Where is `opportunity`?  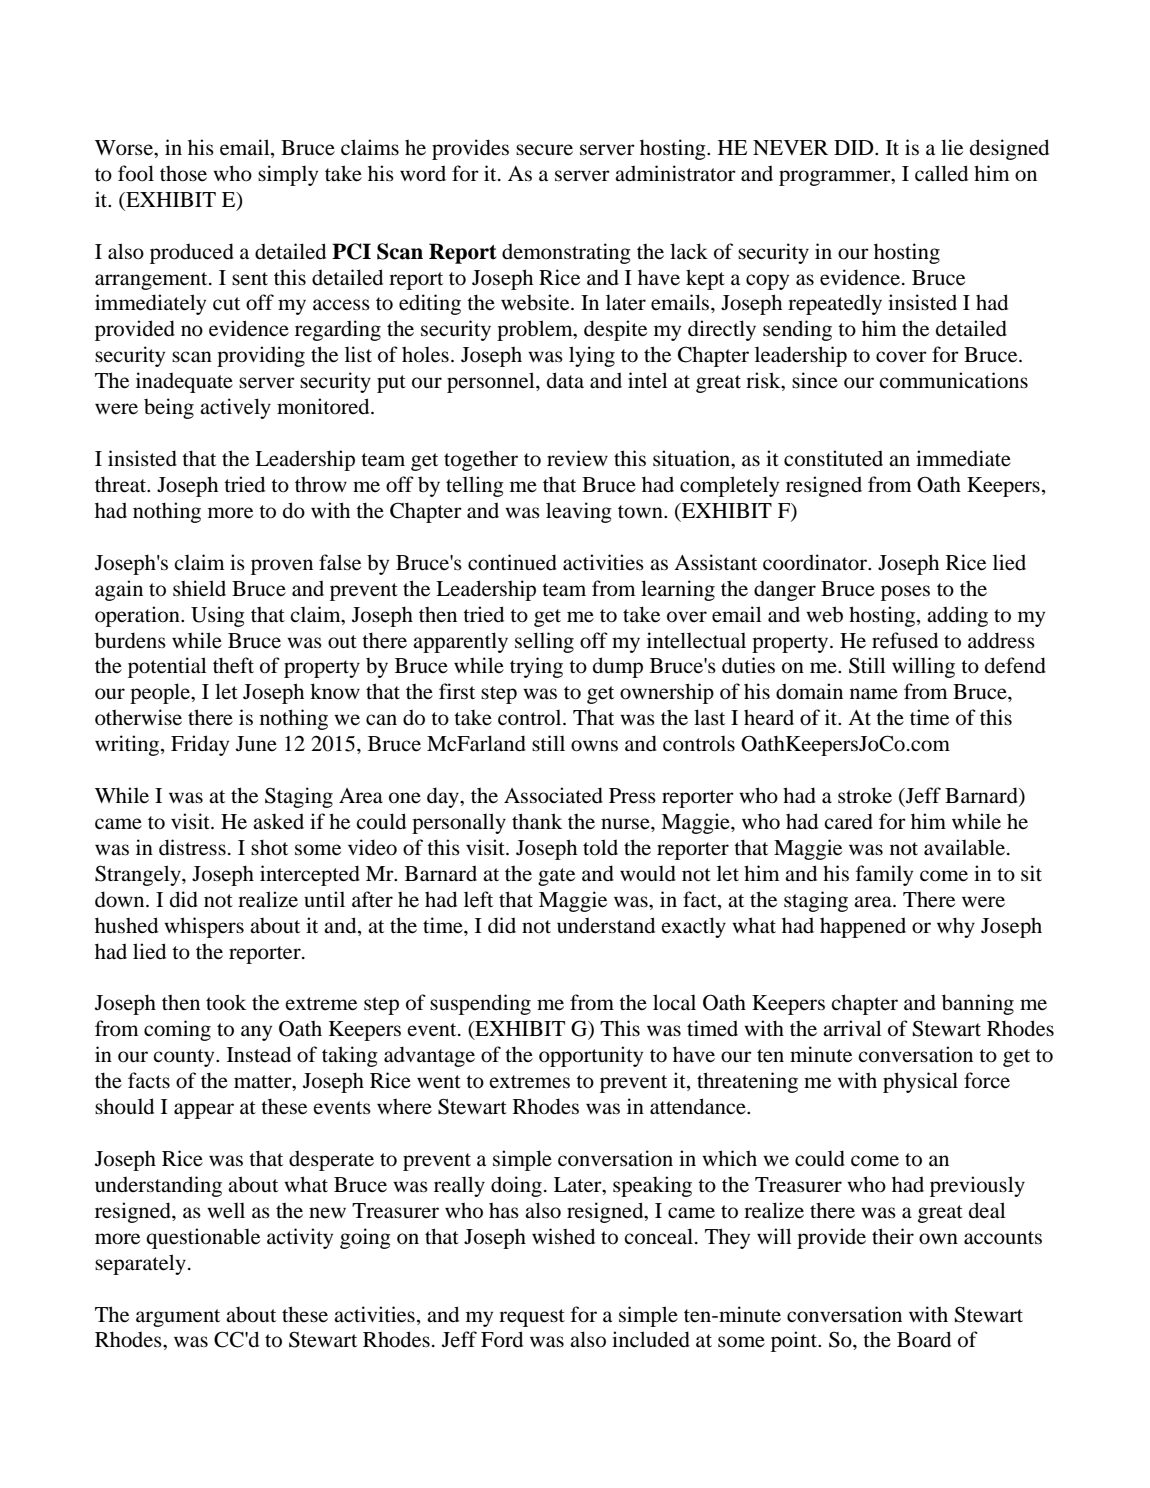
opportunity is located at coordinates (591, 1056).
